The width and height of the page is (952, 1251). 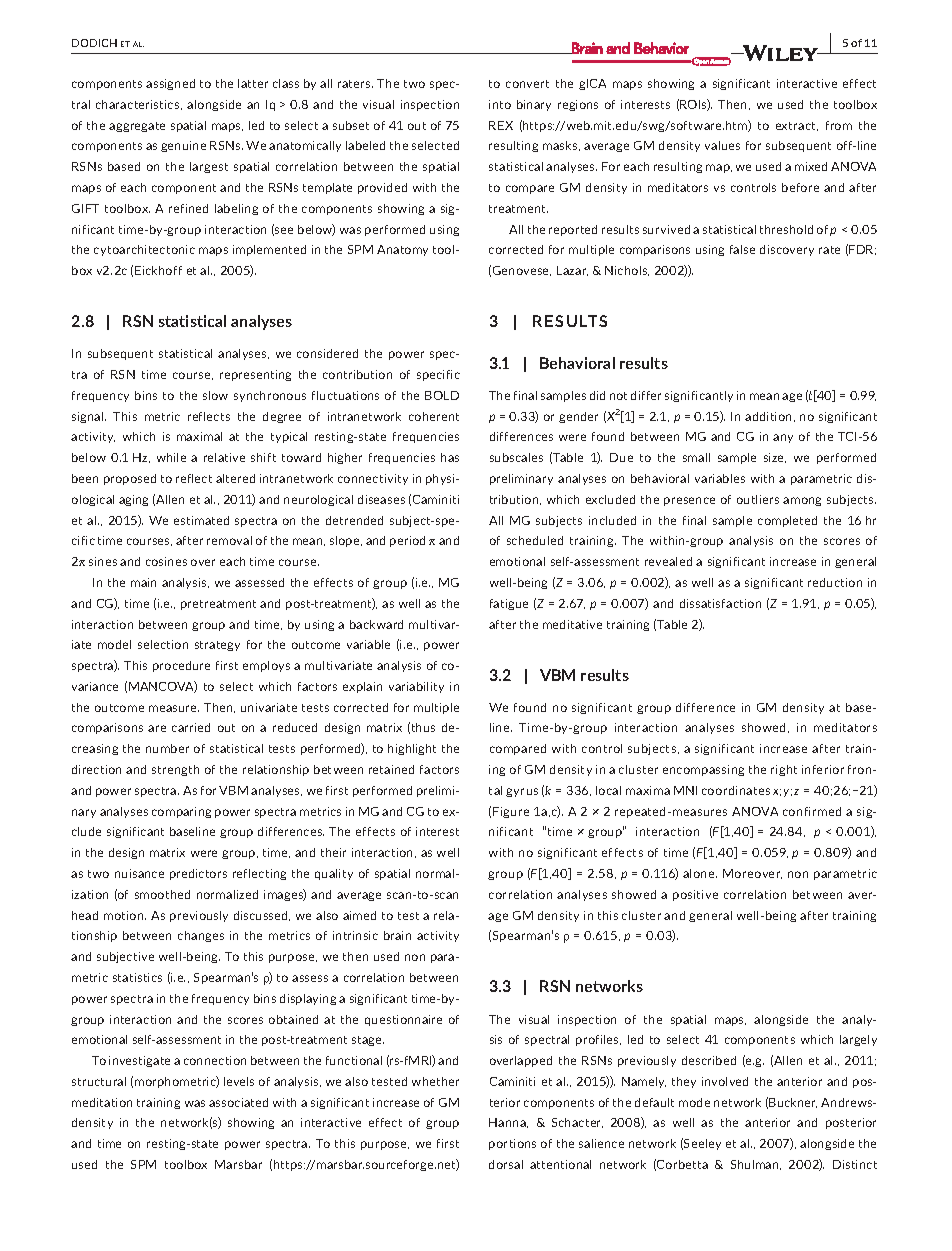 What do you see at coordinates (736, 790) in the page?
I see `coordinates` at bounding box center [736, 790].
